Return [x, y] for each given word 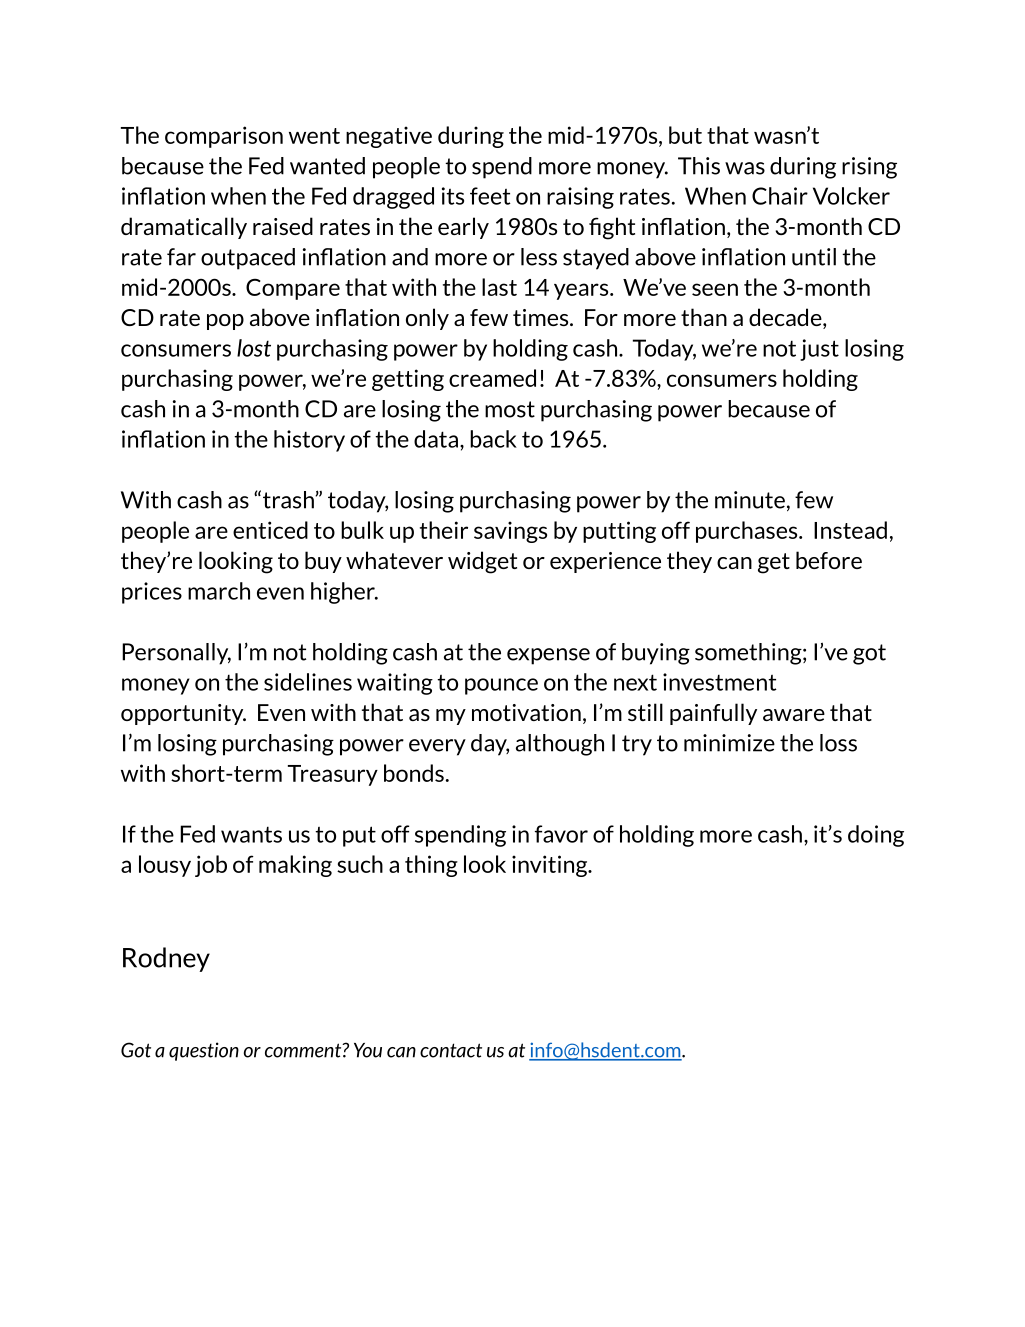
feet [490, 196]
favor [561, 834]
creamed [492, 378]
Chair [780, 196]
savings [510, 532]
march [219, 591]
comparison [224, 137]
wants [251, 834]
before [829, 560]
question [204, 1051]
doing [876, 836]
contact [451, 1050]
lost [254, 348]
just [819, 350]
